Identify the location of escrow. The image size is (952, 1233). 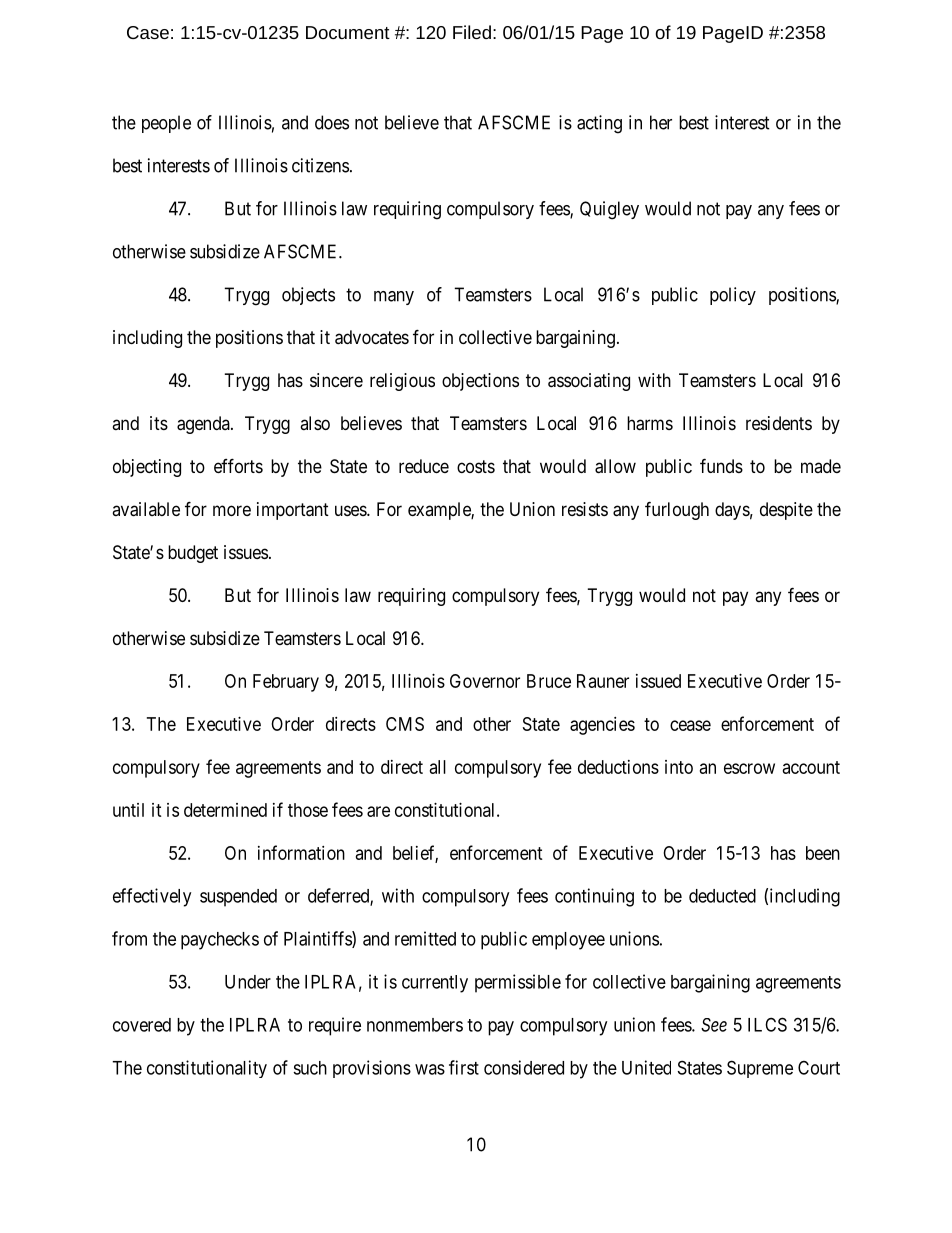
(749, 768).
